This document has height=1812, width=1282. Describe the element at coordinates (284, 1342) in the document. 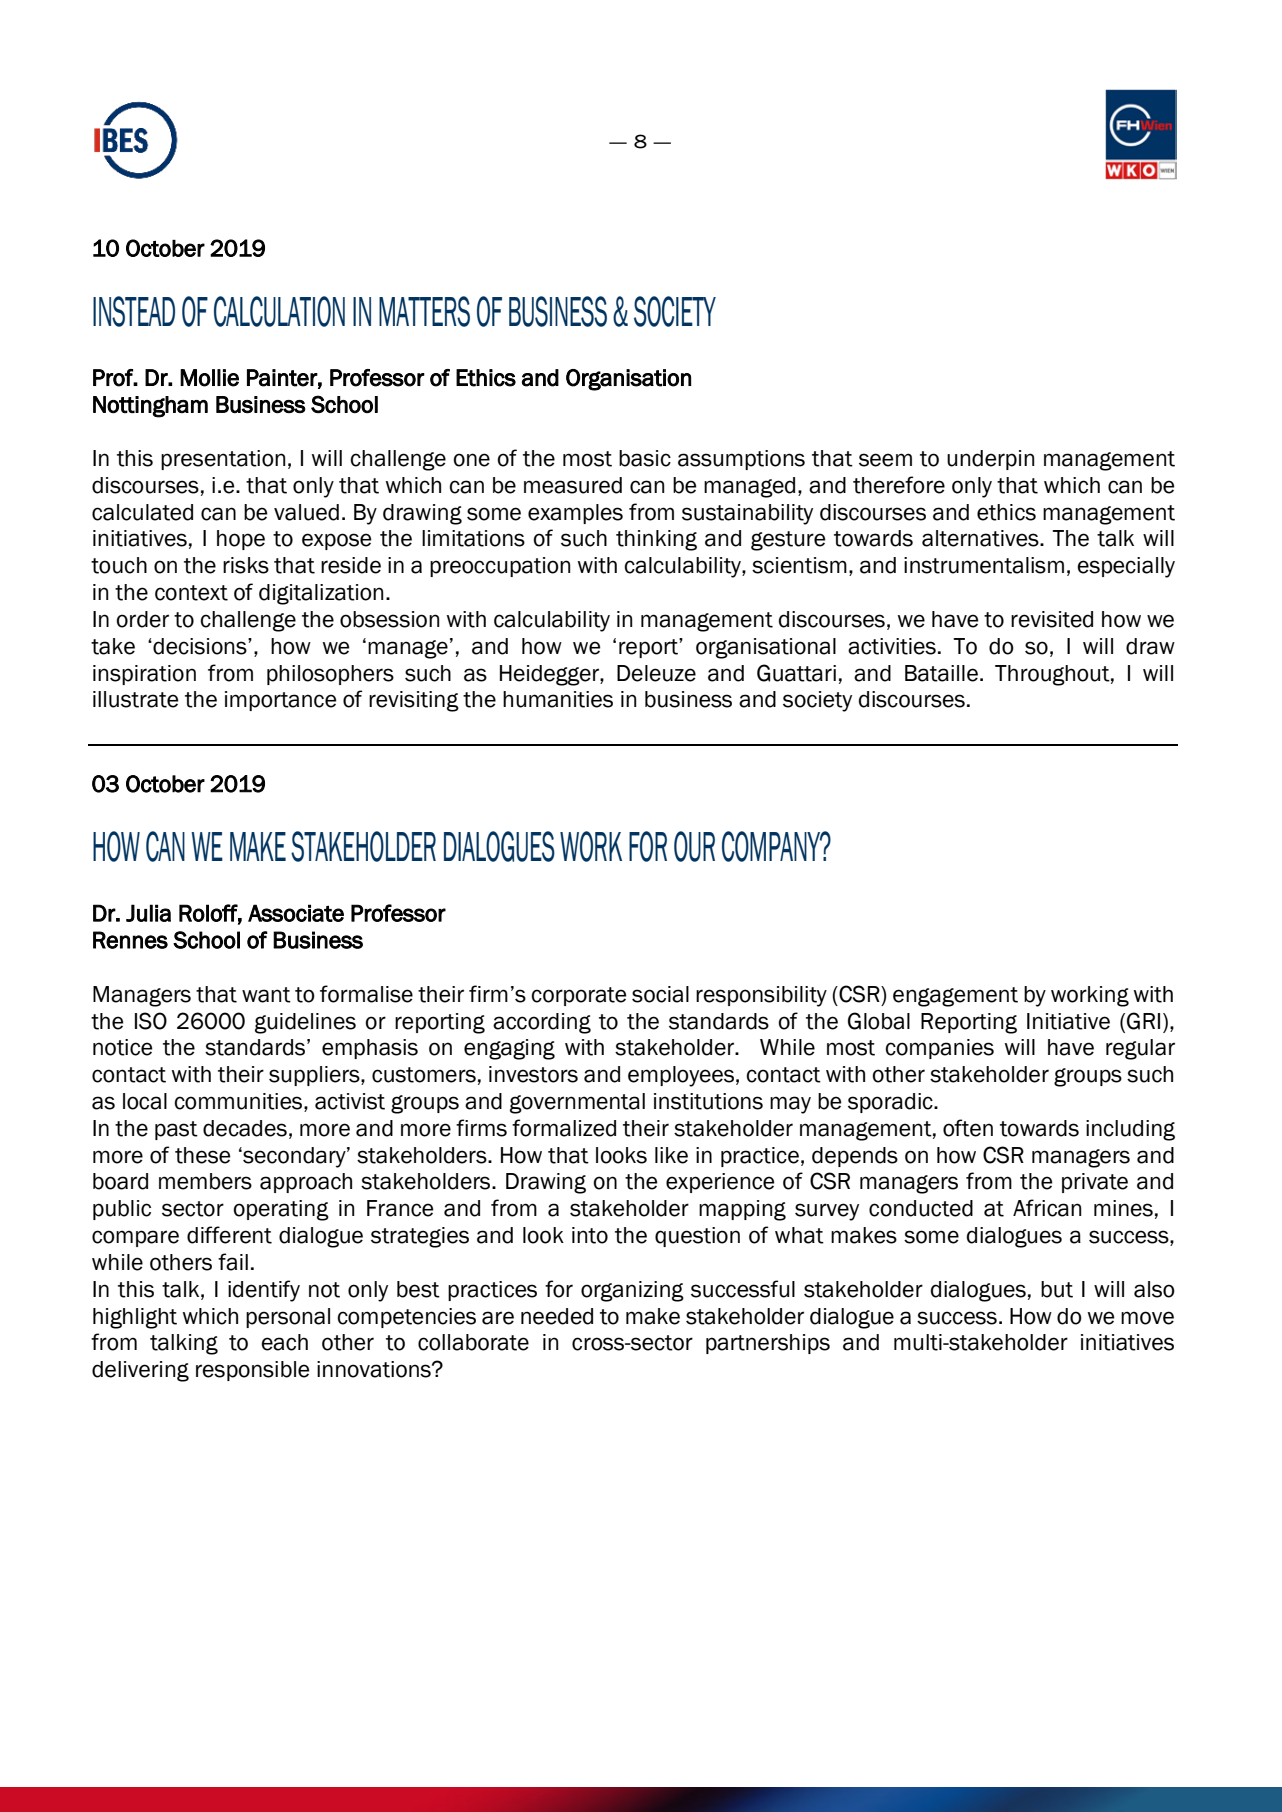

I see `each` at that location.
